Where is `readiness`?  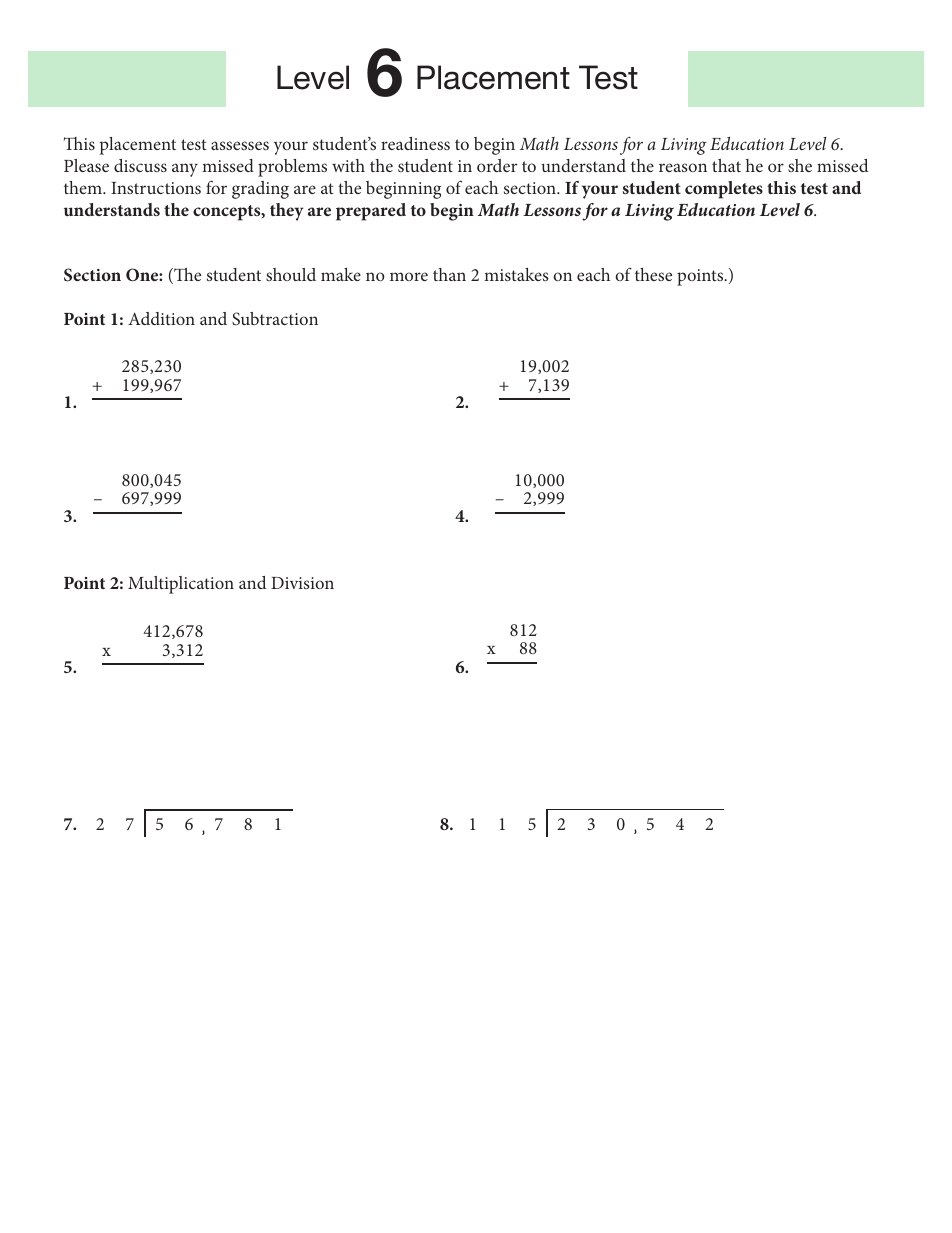 readiness is located at coordinates (415, 143).
